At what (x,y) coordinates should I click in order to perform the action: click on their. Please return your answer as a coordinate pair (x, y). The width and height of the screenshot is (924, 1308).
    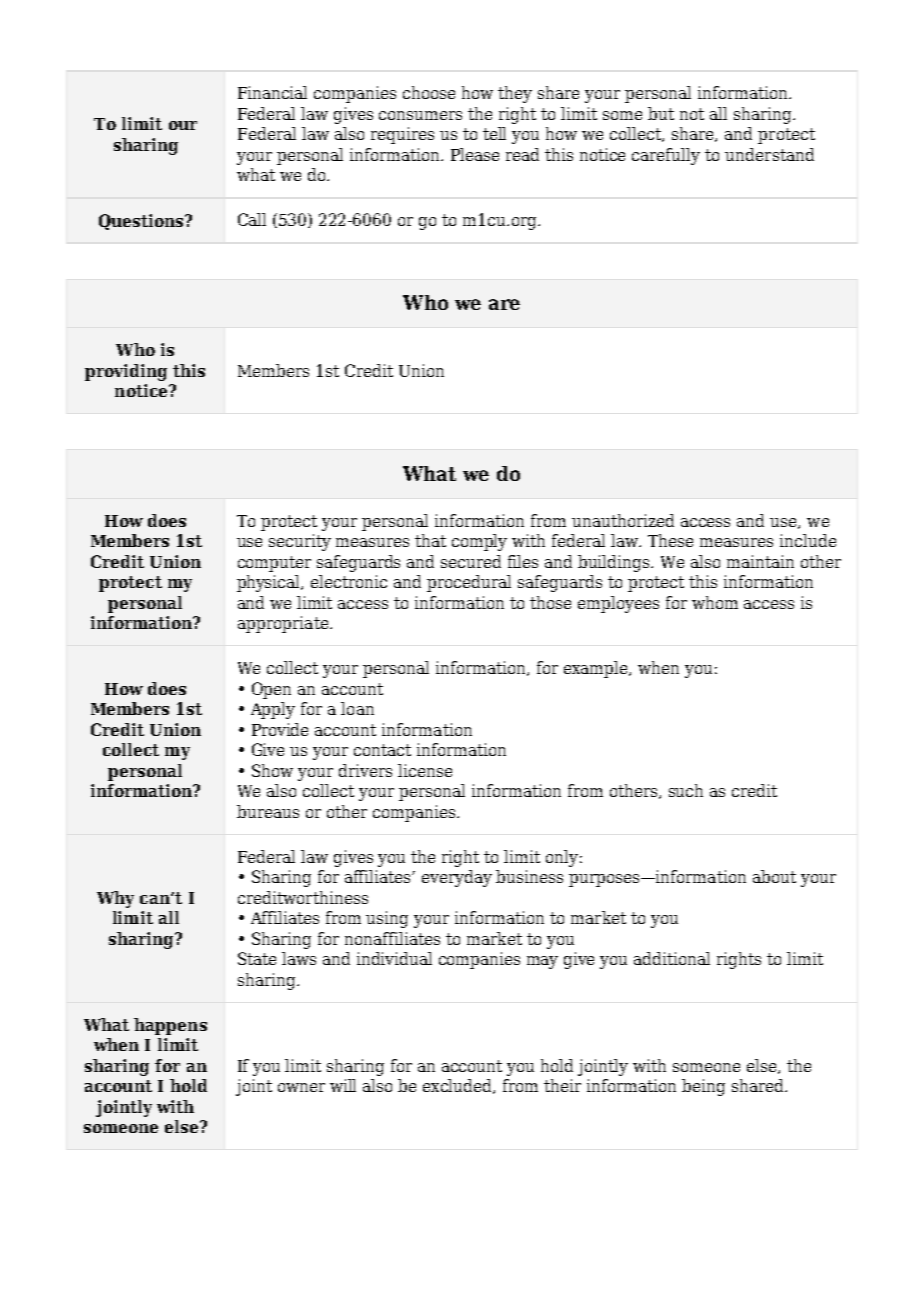
    Looking at the image, I should click on (562, 1085).
